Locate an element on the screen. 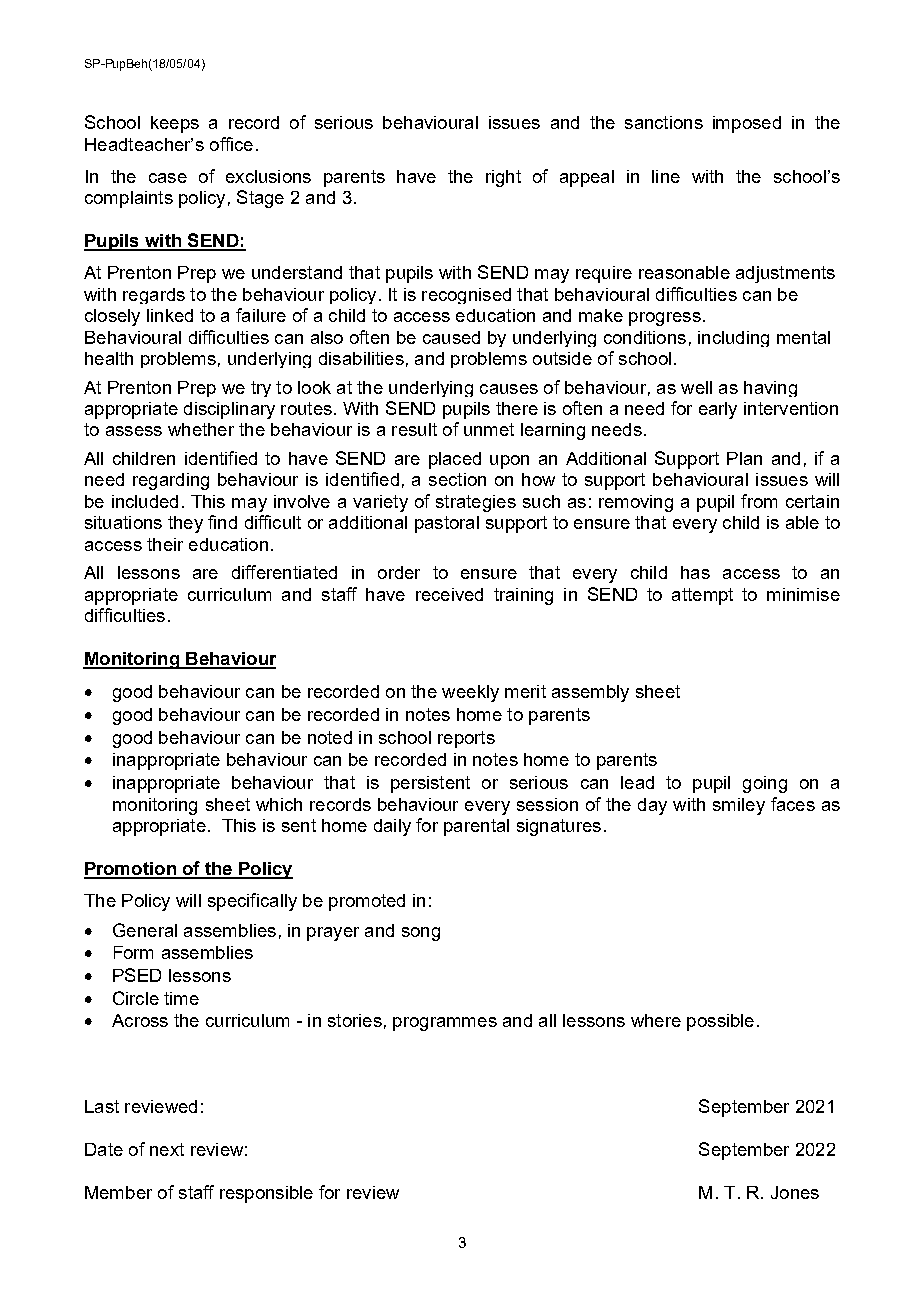 This screenshot has height=1307, width=924. imposed is located at coordinates (747, 124).
